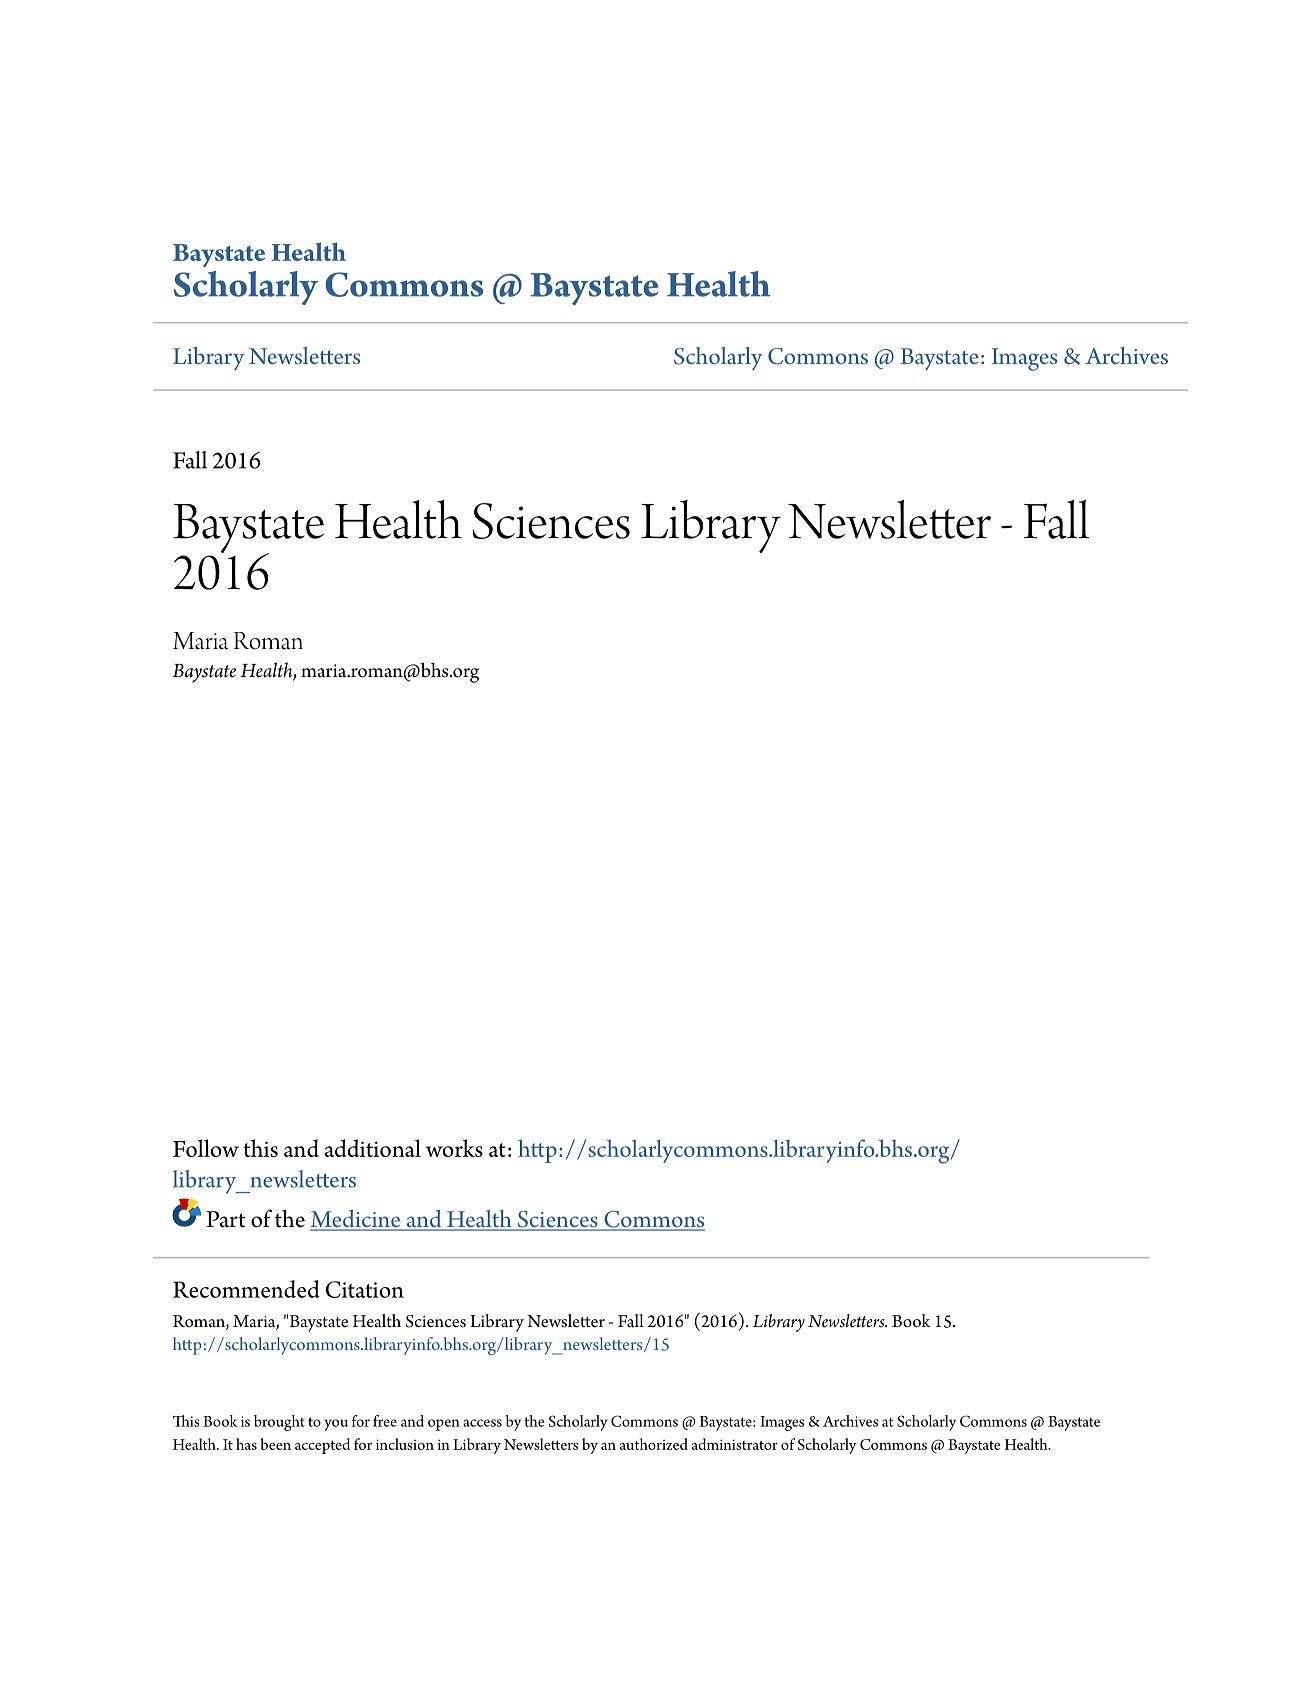 Image resolution: width=1303 pixels, height=1686 pixels. What do you see at coordinates (365, 1289) in the screenshot?
I see `Citation` at bounding box center [365, 1289].
